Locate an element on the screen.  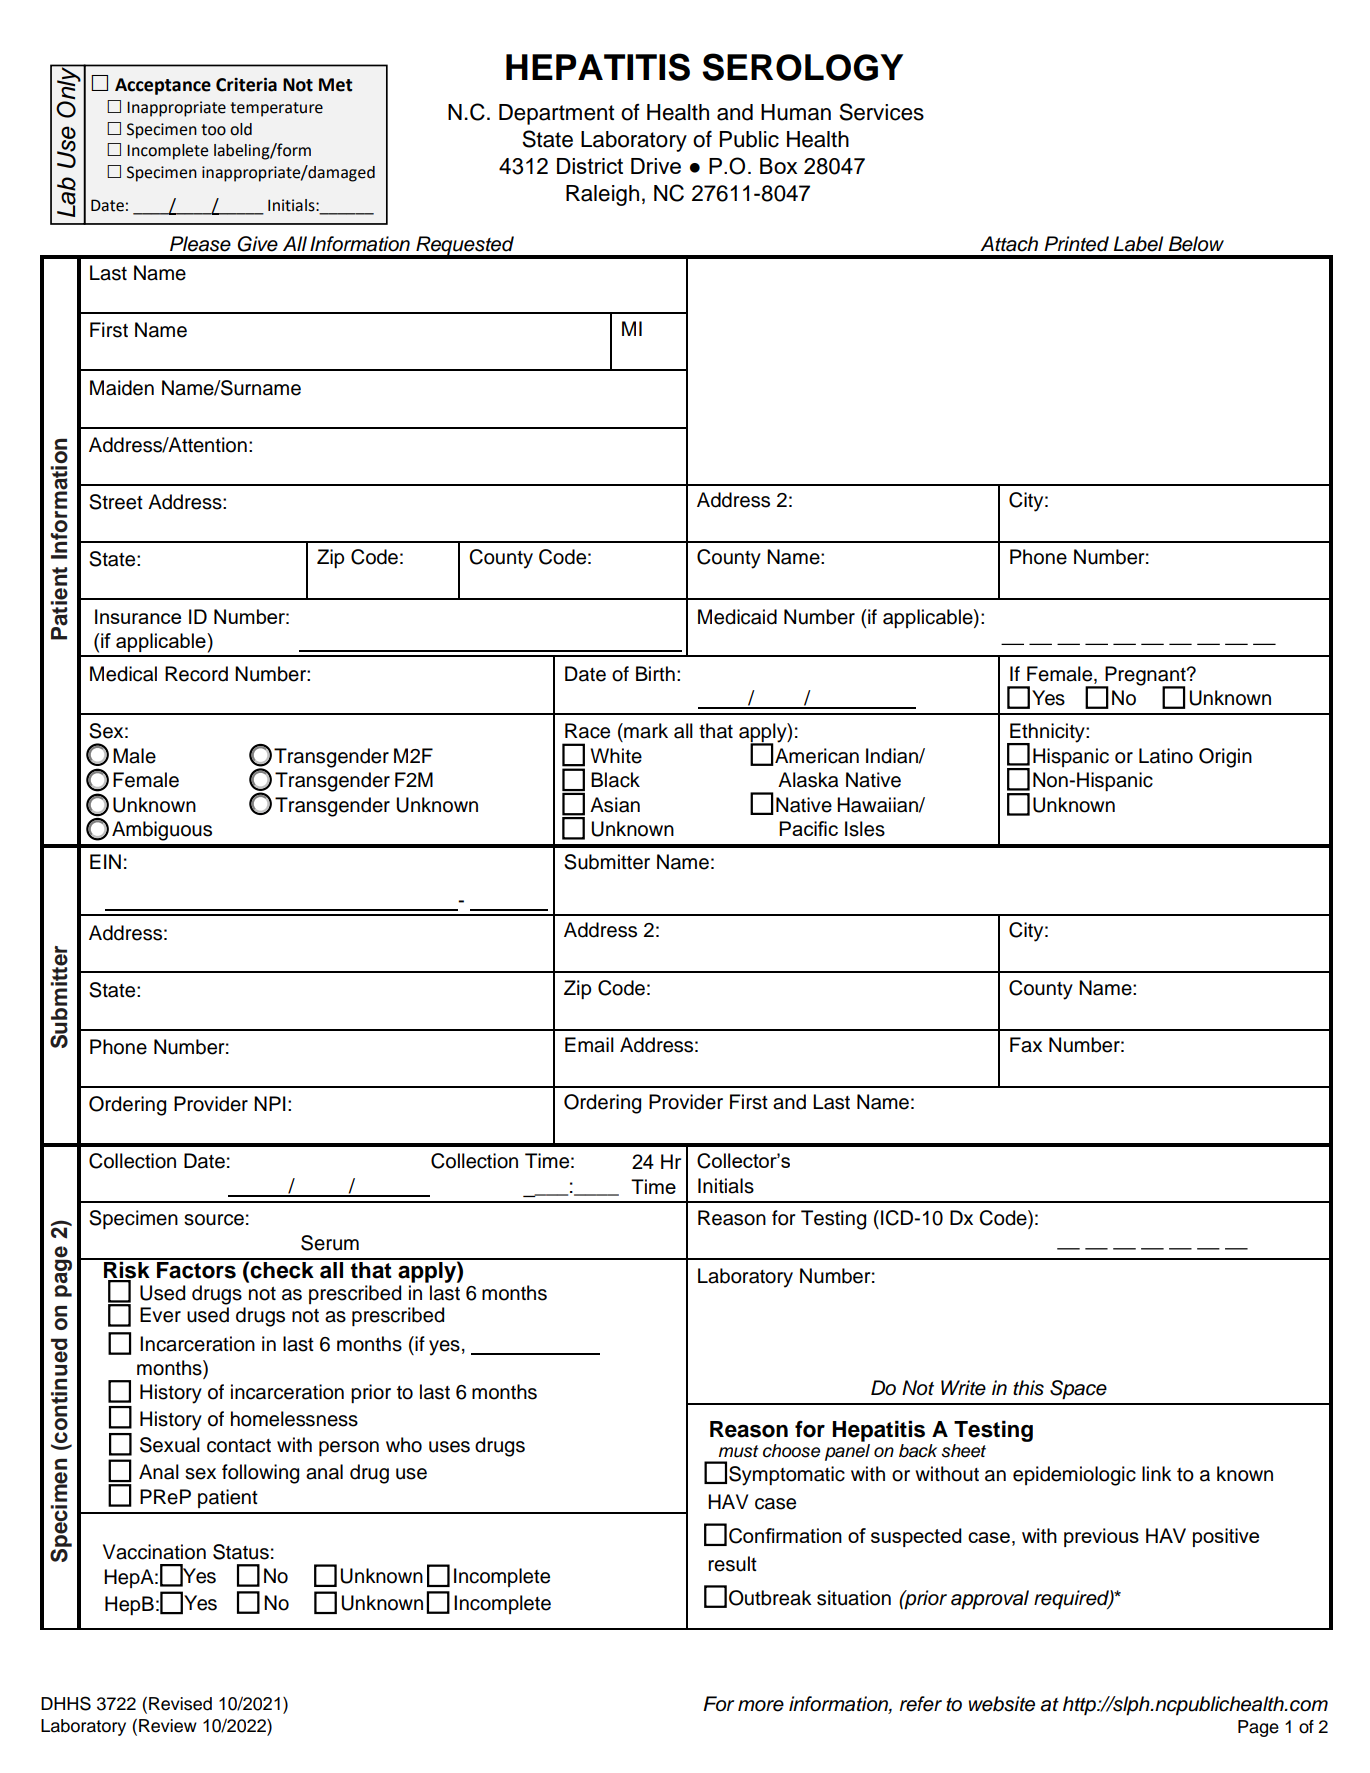
Asian is located at coordinates (615, 805).
